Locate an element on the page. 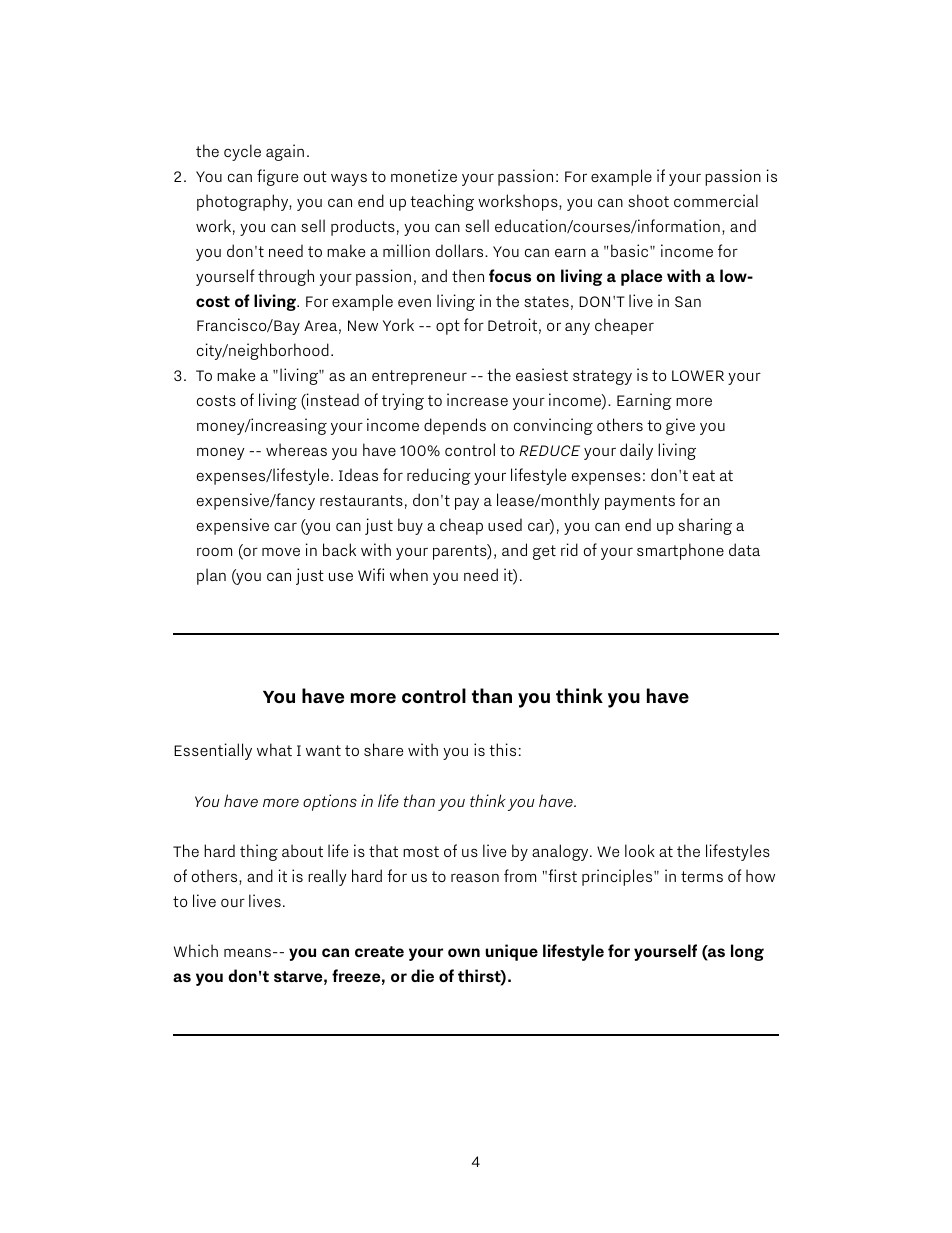 The height and width of the page is (1233, 952). look is located at coordinates (640, 850).
